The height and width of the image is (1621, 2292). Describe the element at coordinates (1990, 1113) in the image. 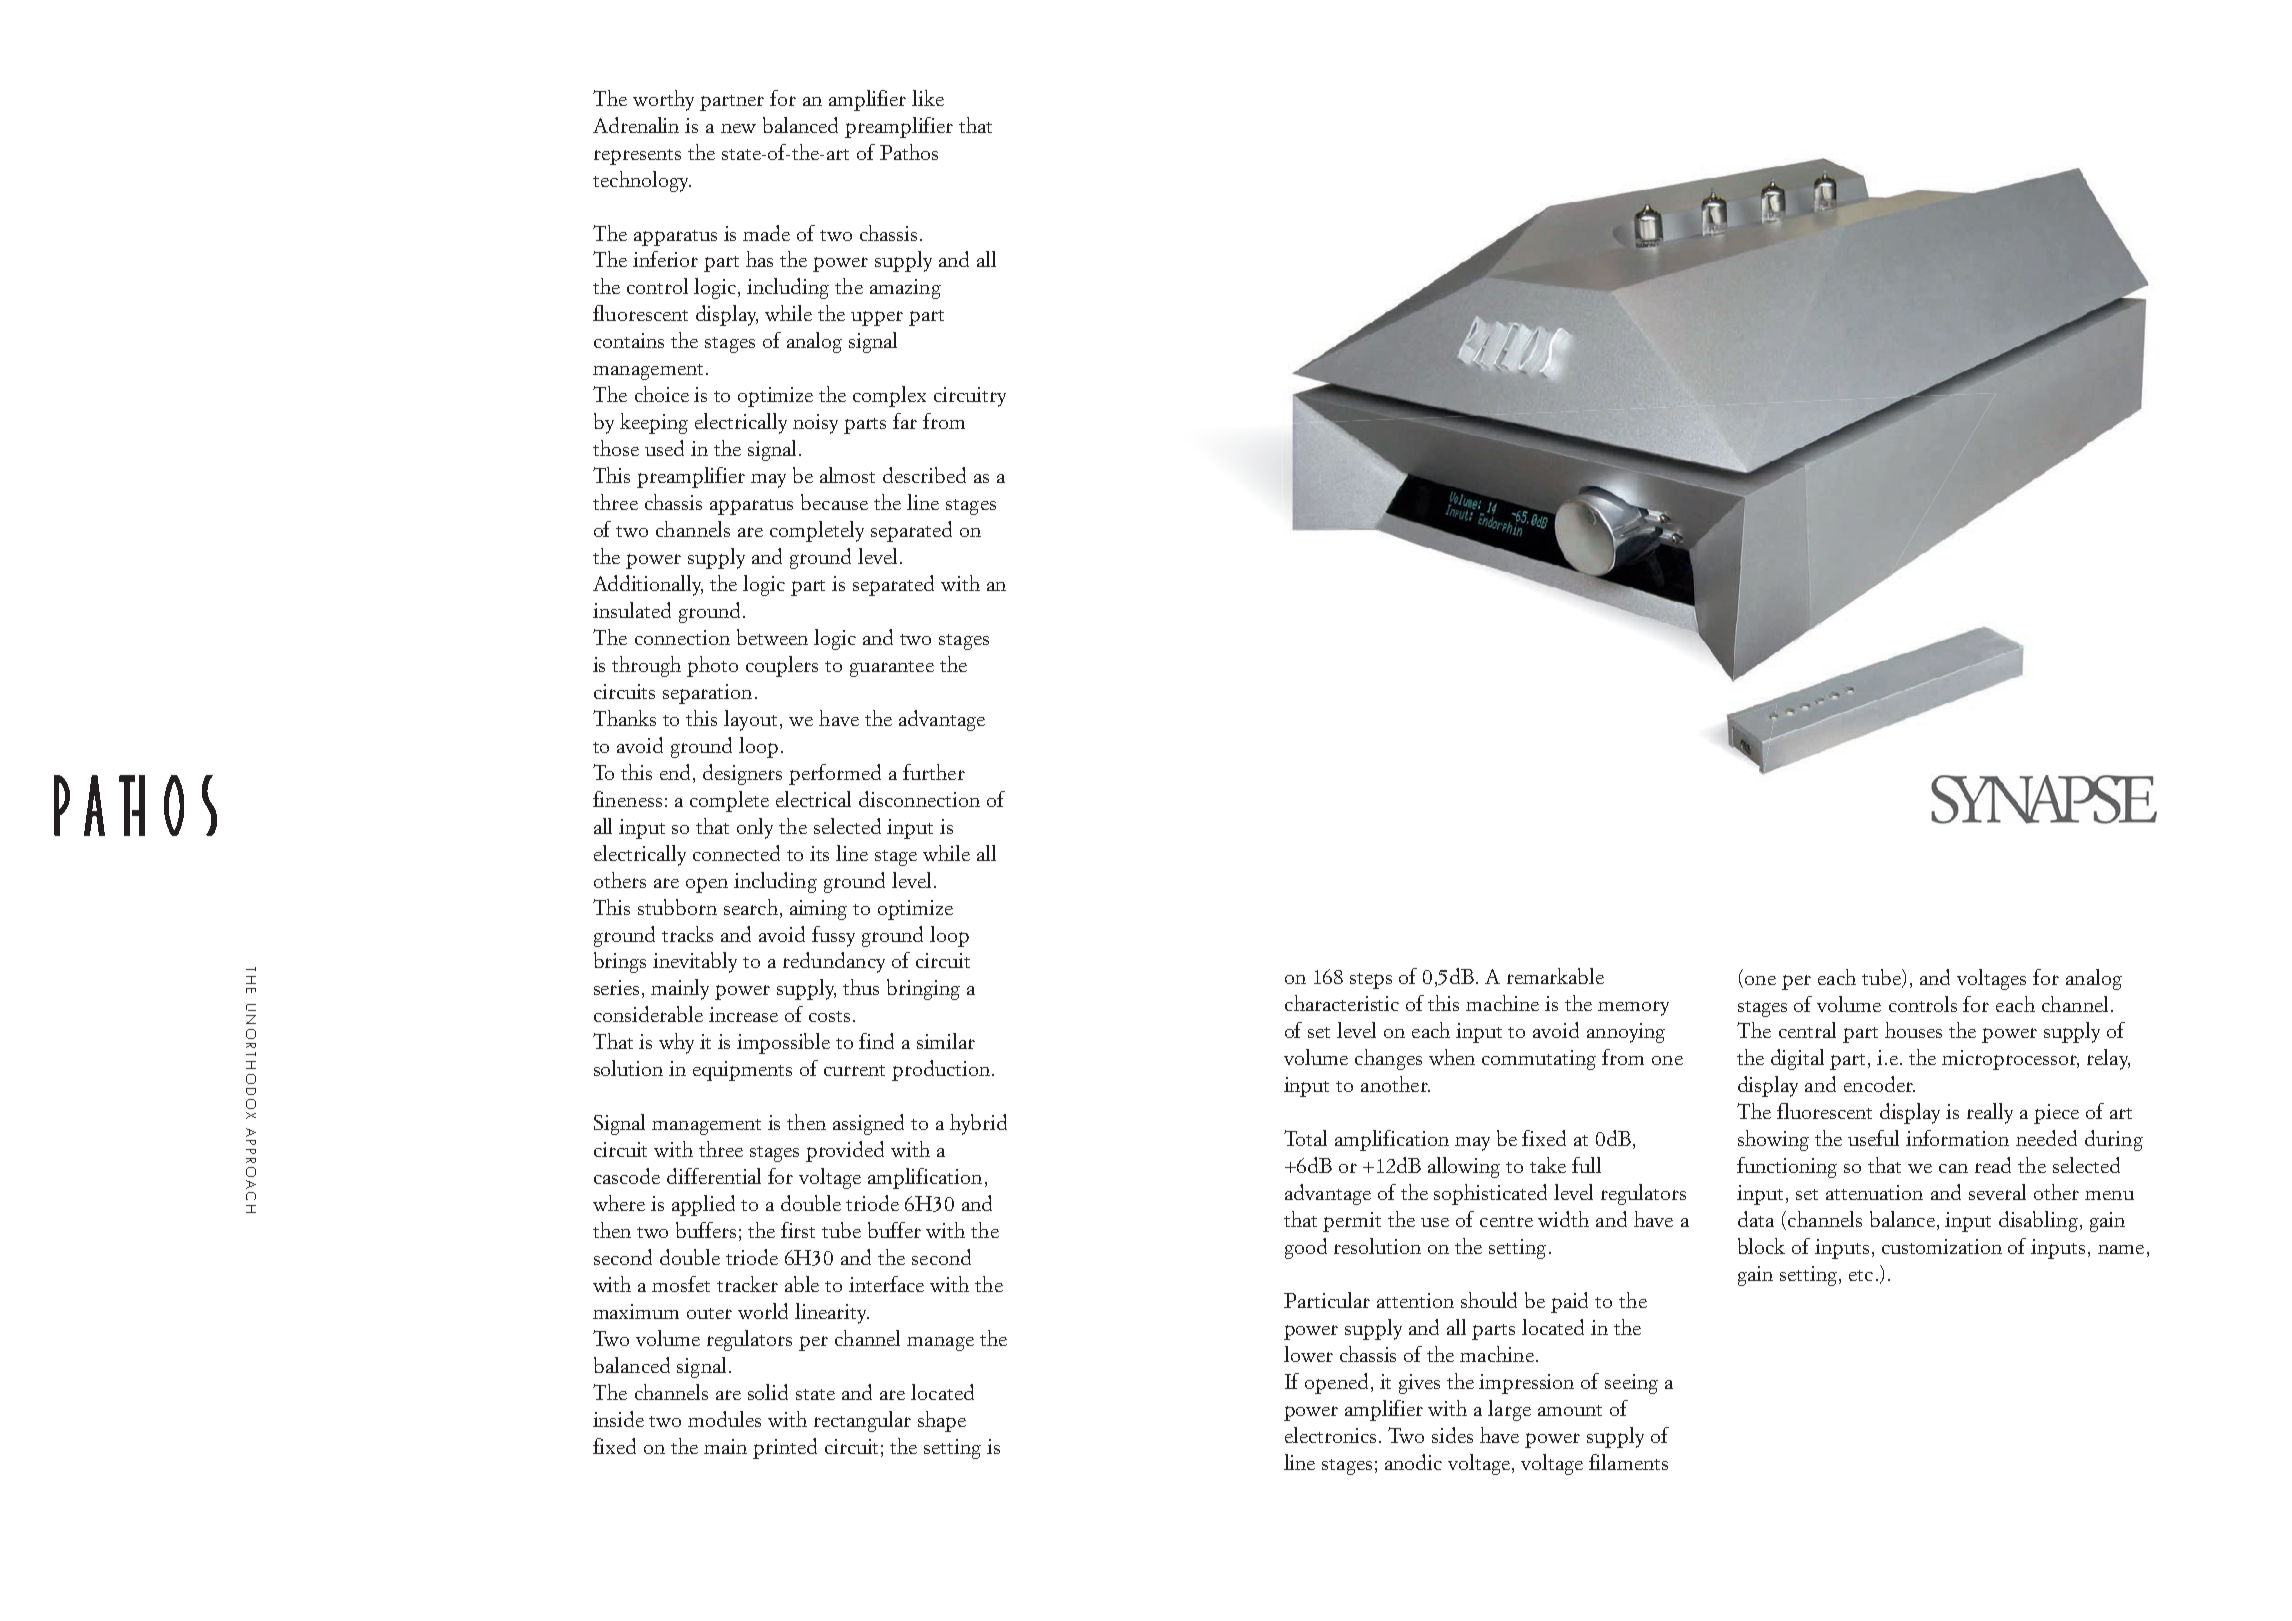

I see `really` at that location.
